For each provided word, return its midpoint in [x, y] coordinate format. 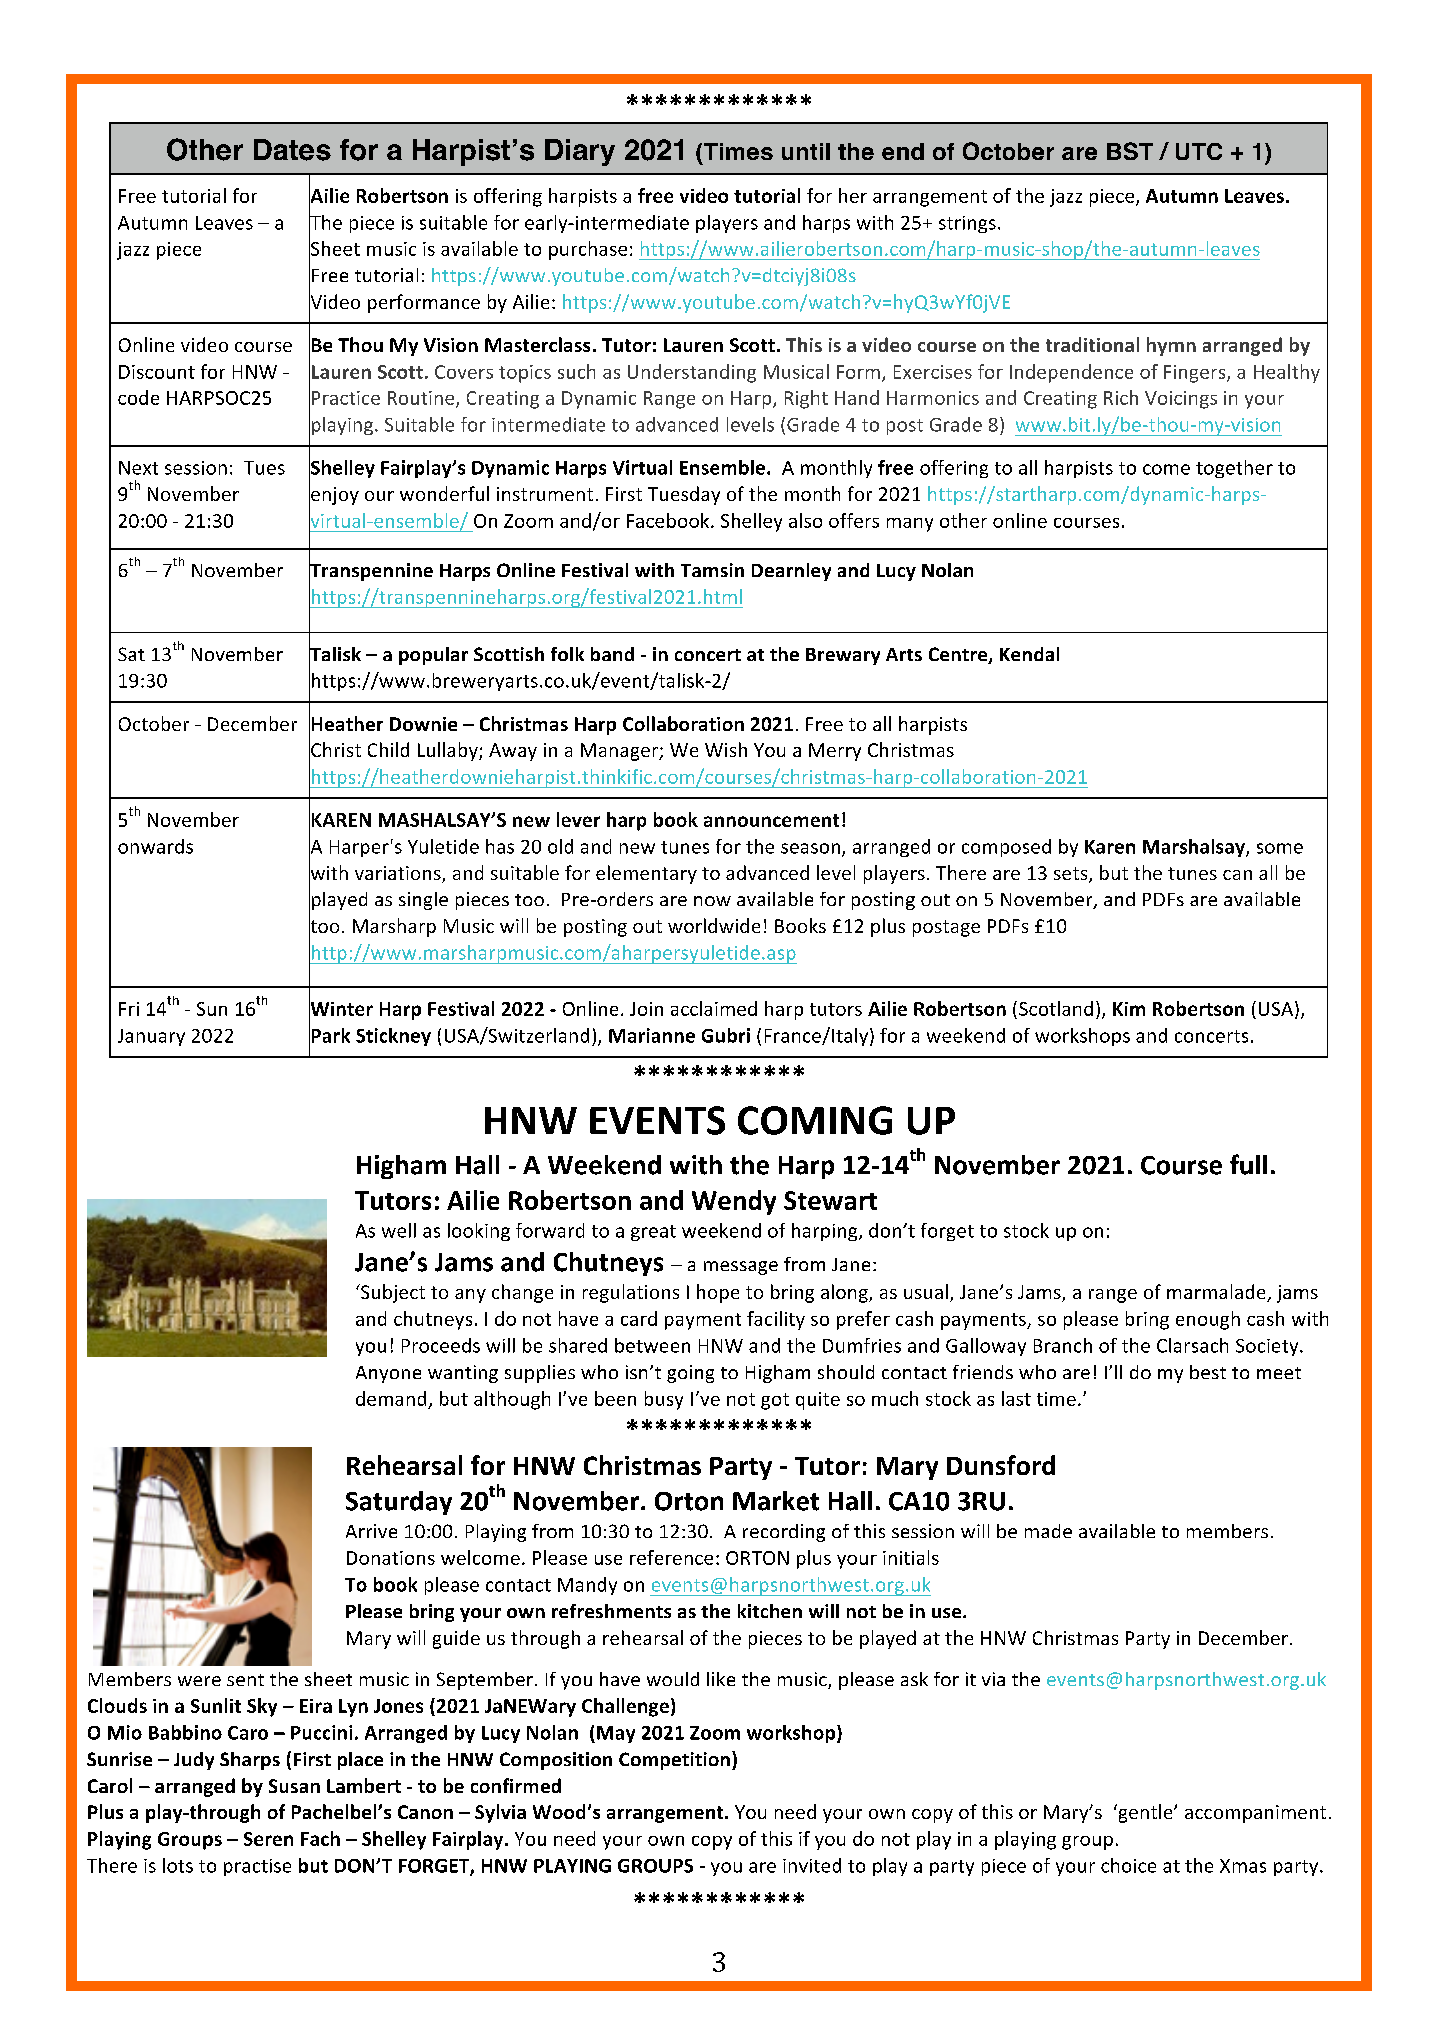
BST [1130, 151]
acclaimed [714, 1008]
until [806, 151]
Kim [1129, 1009]
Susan [294, 1786]
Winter [341, 1009]
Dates [292, 150]
